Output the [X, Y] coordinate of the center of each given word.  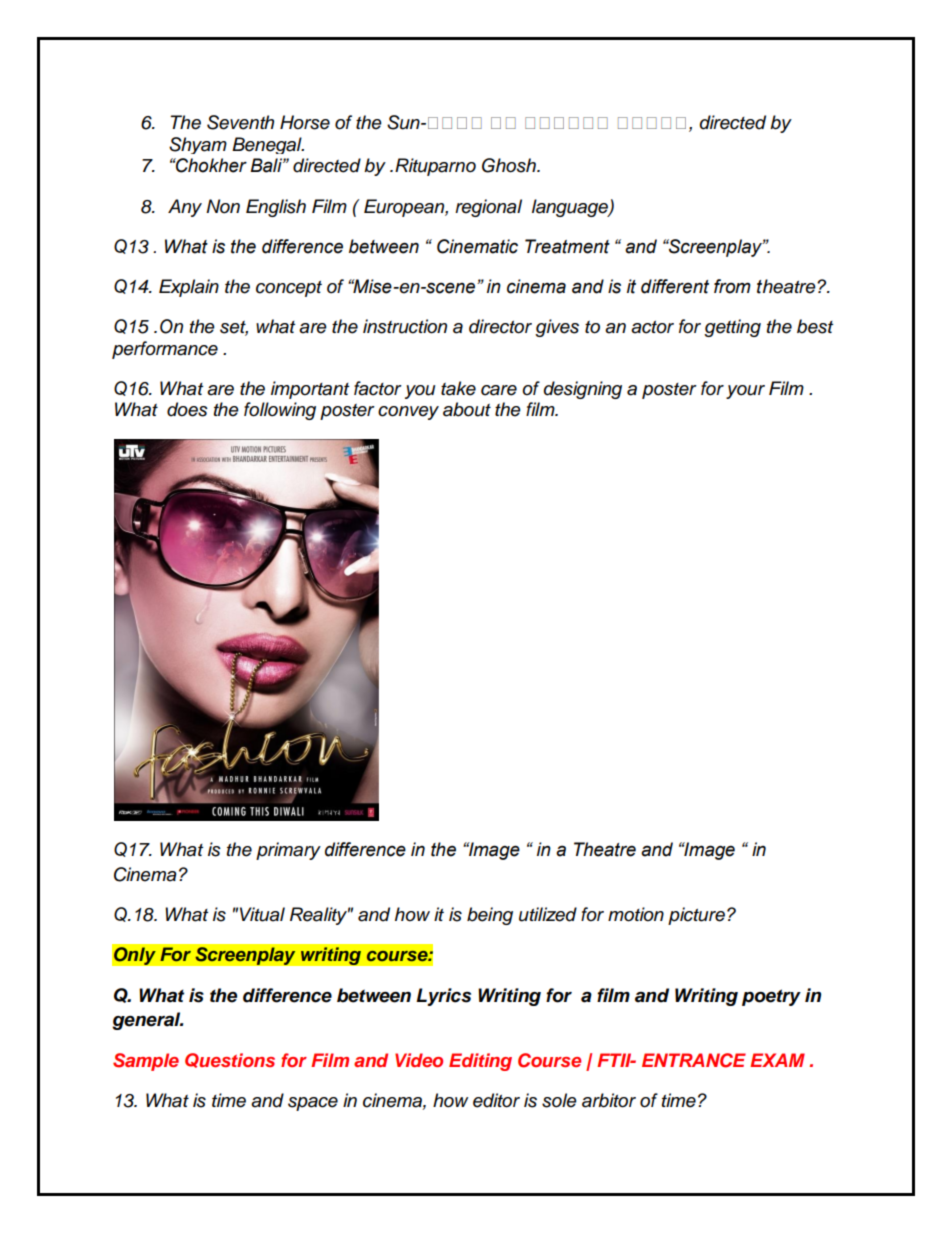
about [467, 409]
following [280, 411]
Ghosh [510, 165]
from [732, 286]
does [187, 409]
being [490, 916]
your [745, 392]
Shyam [198, 145]
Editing [480, 1062]
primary [288, 851]
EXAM [777, 1060]
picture [696, 916]
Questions [230, 1060]
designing [583, 390]
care [499, 390]
